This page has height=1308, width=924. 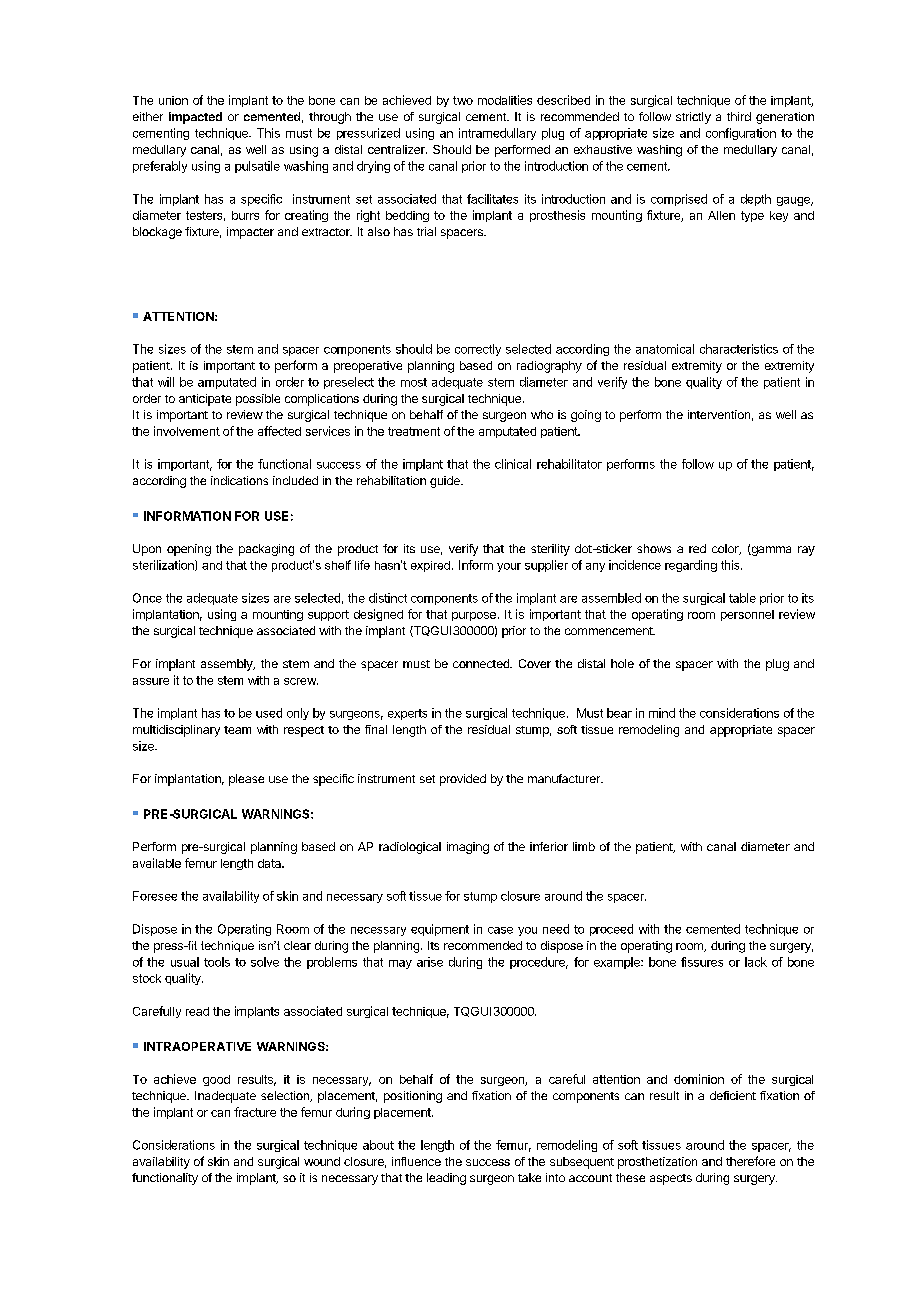 What do you see at coordinates (195, 118) in the page?
I see `impacted` at bounding box center [195, 118].
